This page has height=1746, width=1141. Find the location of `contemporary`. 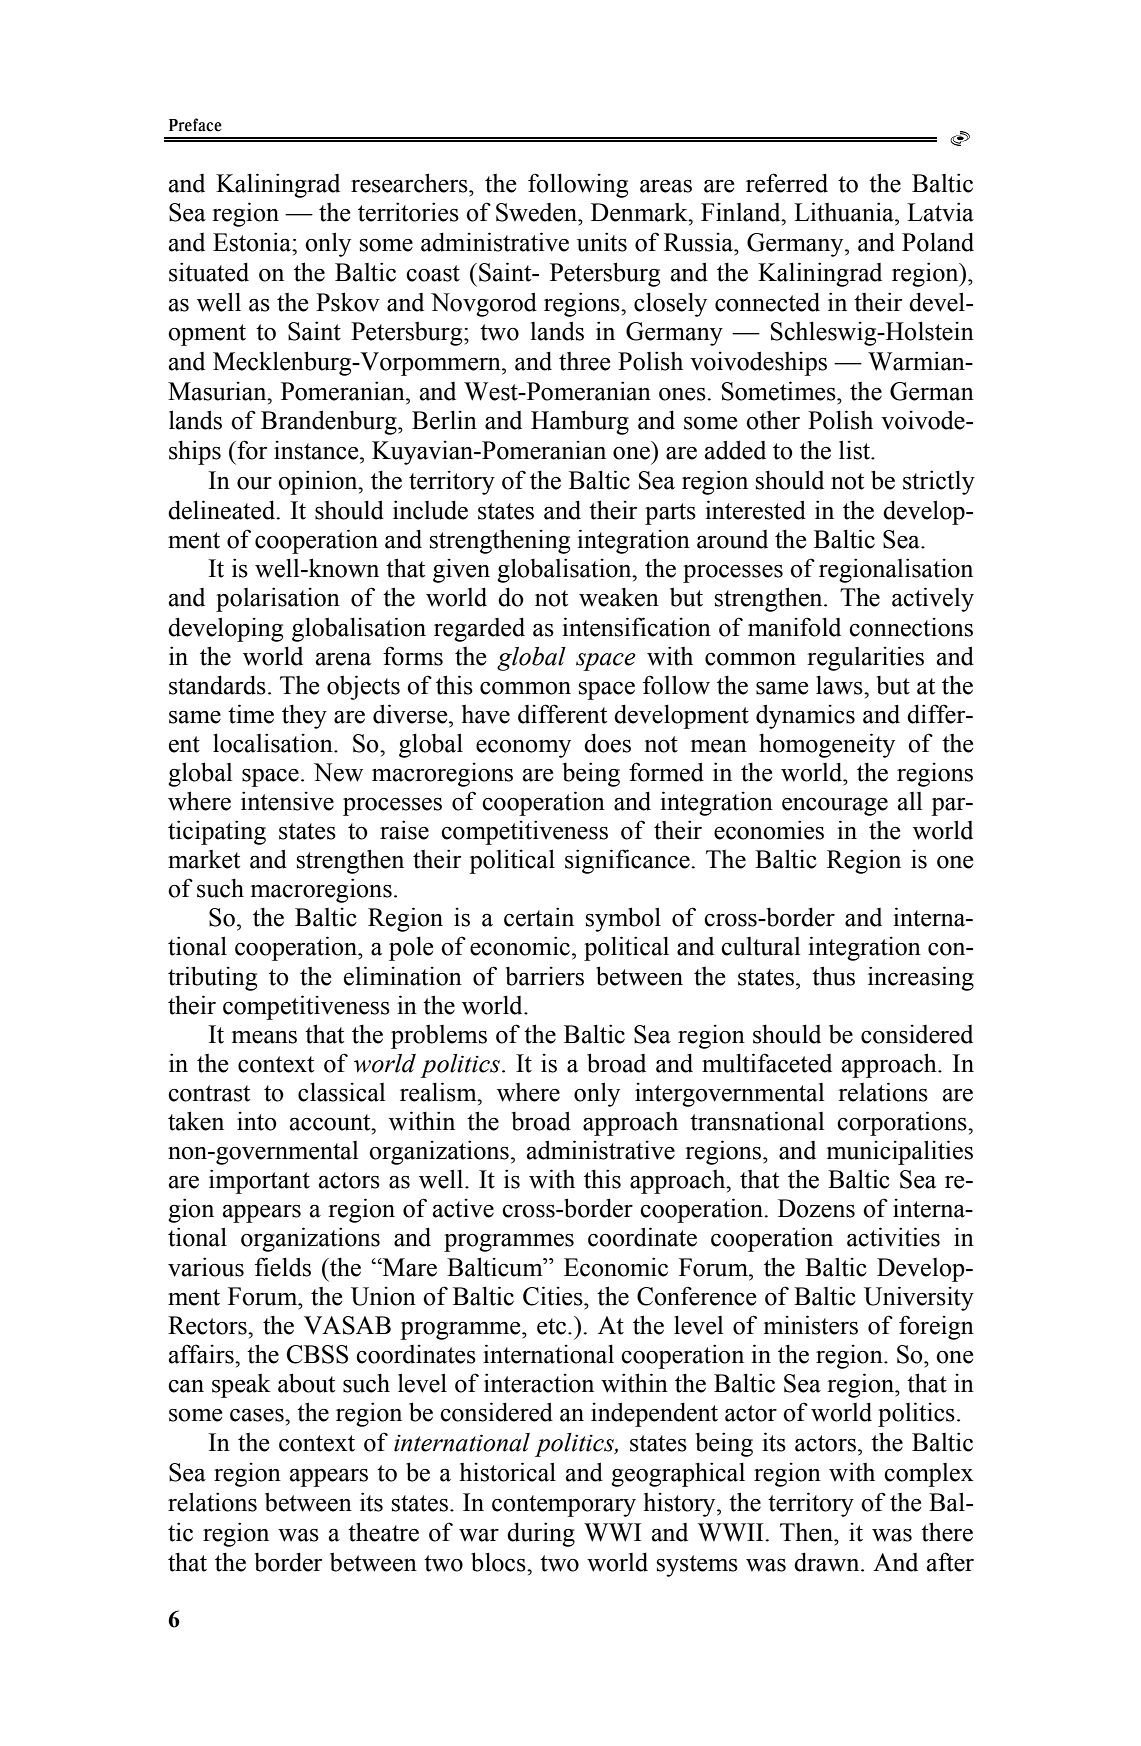

contemporary is located at coordinates (564, 1506).
